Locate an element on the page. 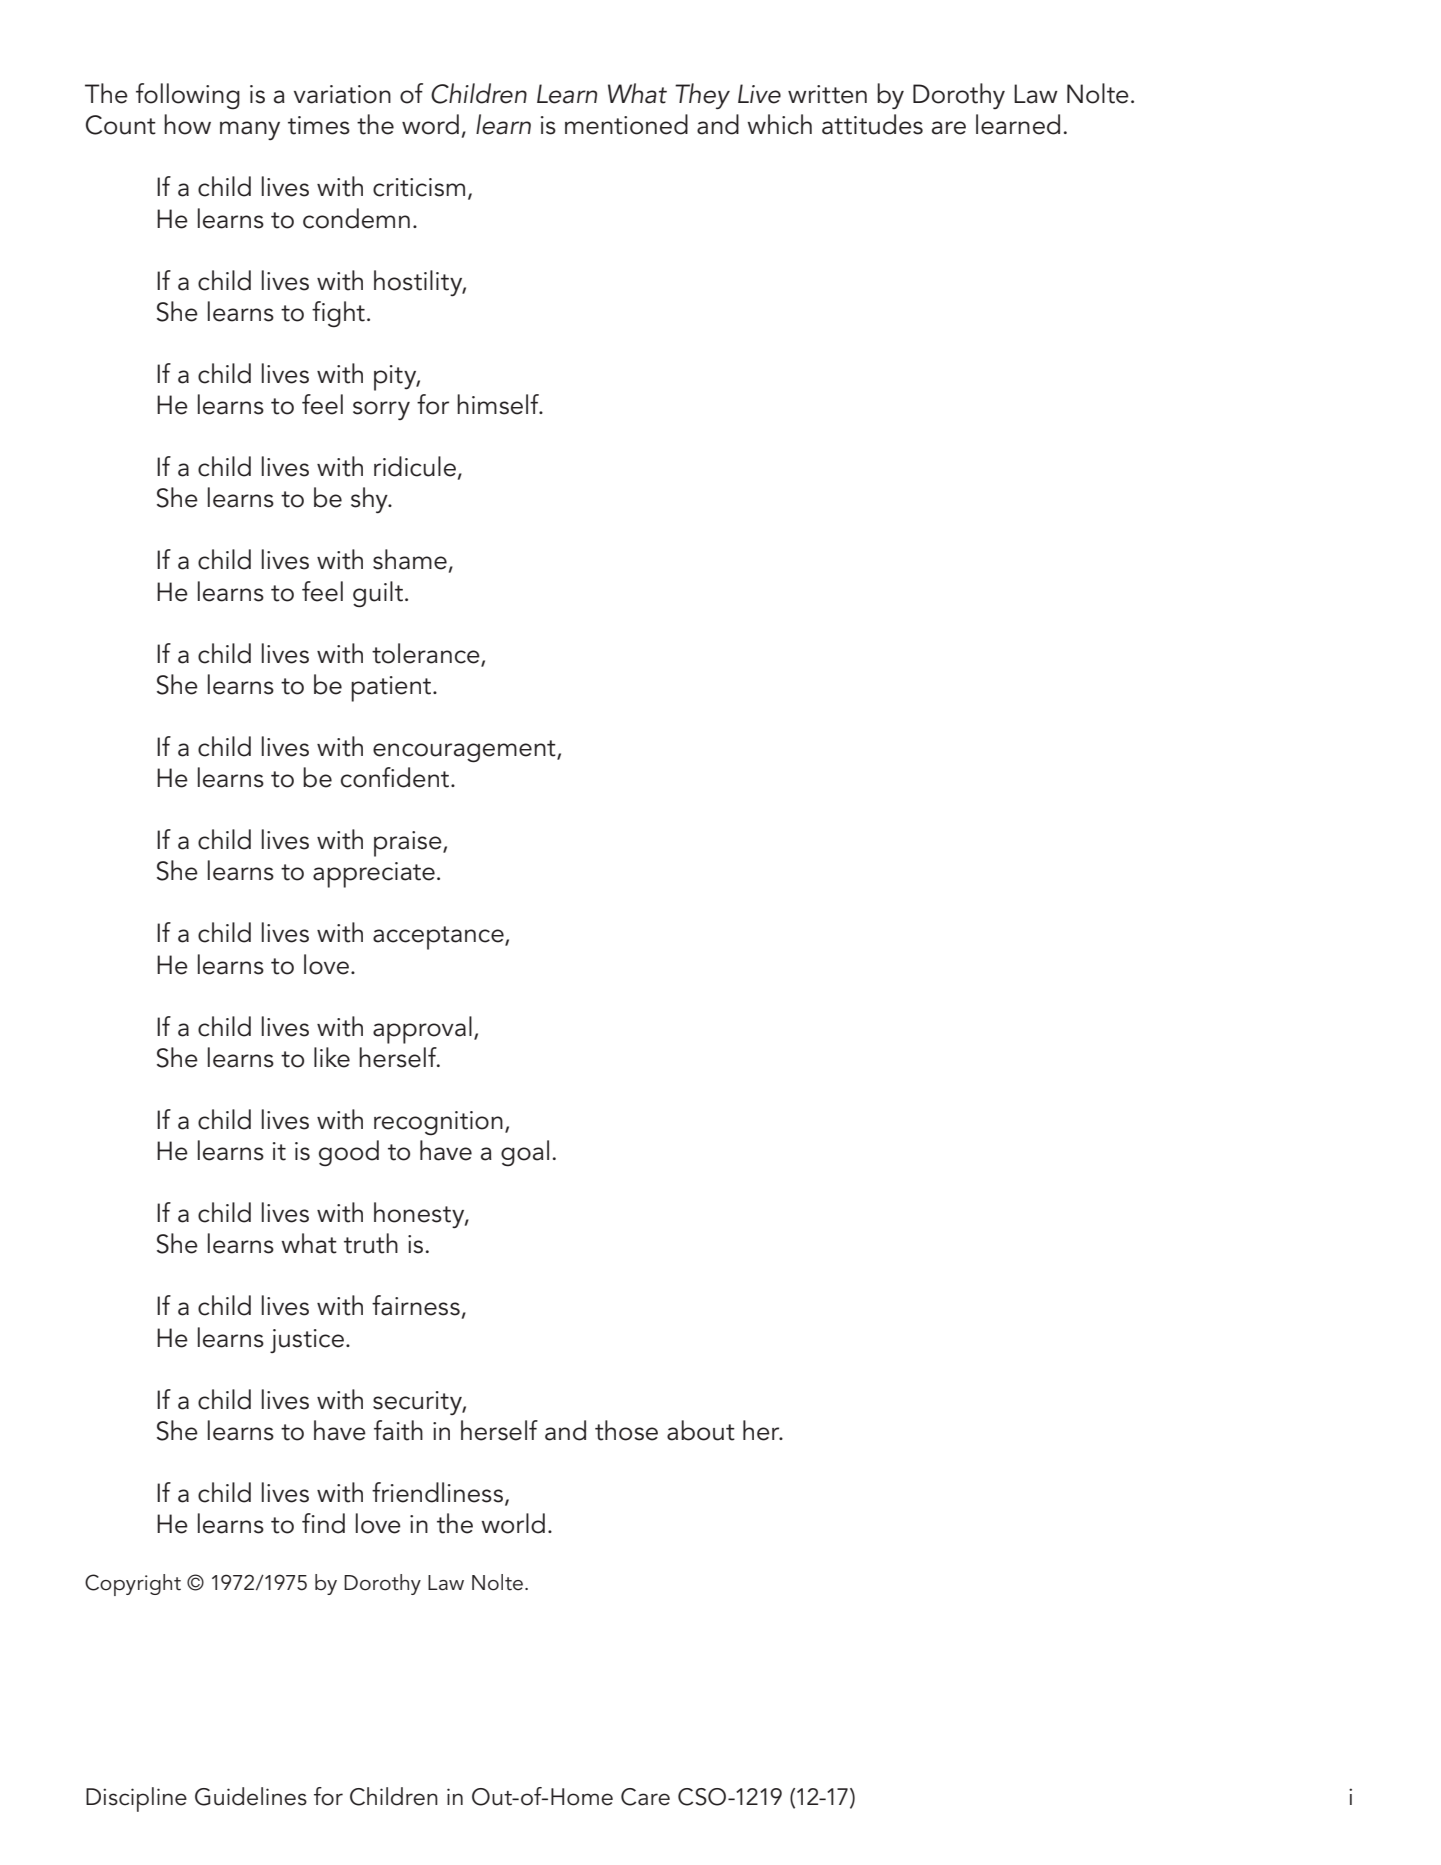 The image size is (1441, 1865). word is located at coordinates (430, 124).
